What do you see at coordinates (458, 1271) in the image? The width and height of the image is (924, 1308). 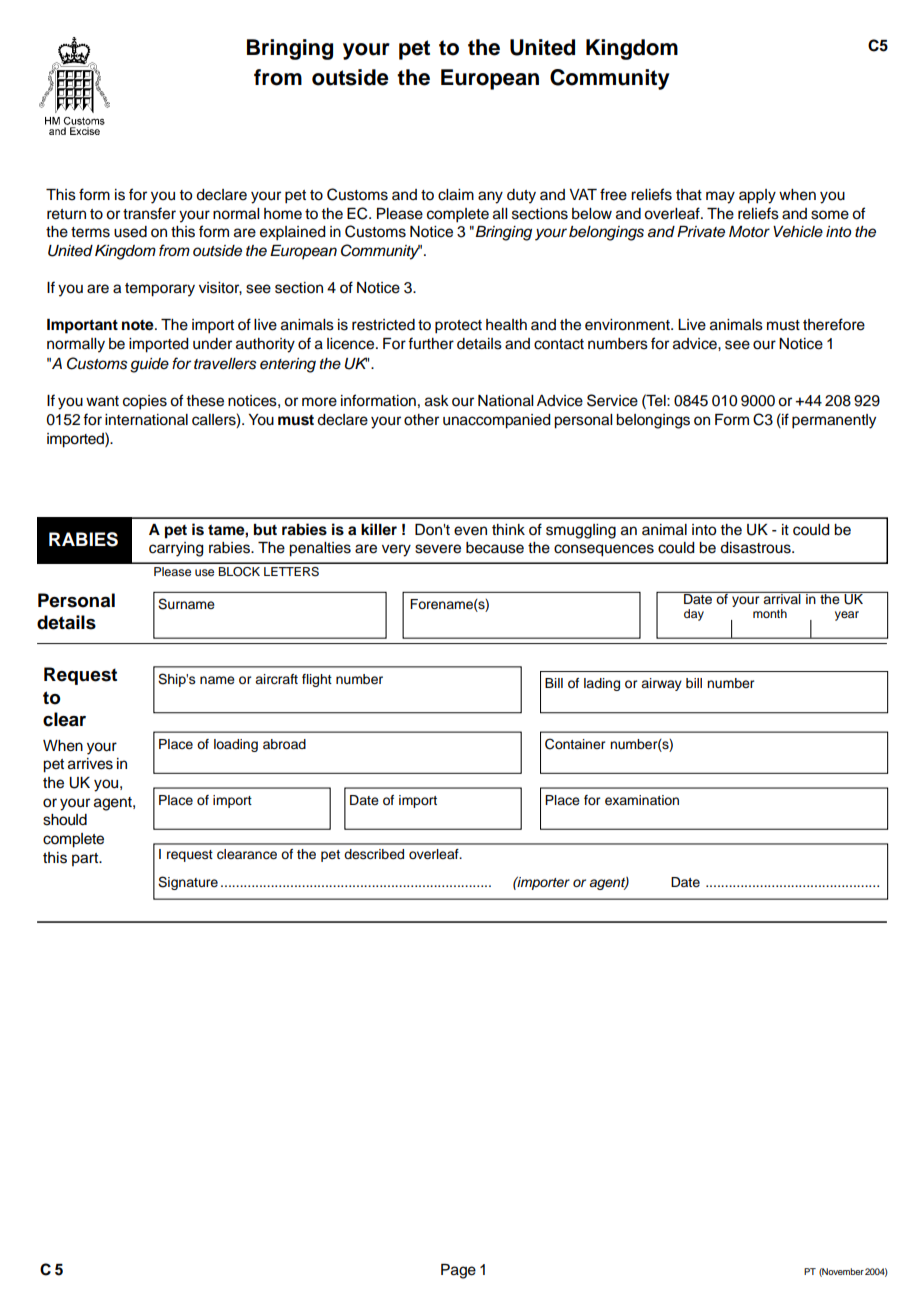 I see `Page` at bounding box center [458, 1271].
